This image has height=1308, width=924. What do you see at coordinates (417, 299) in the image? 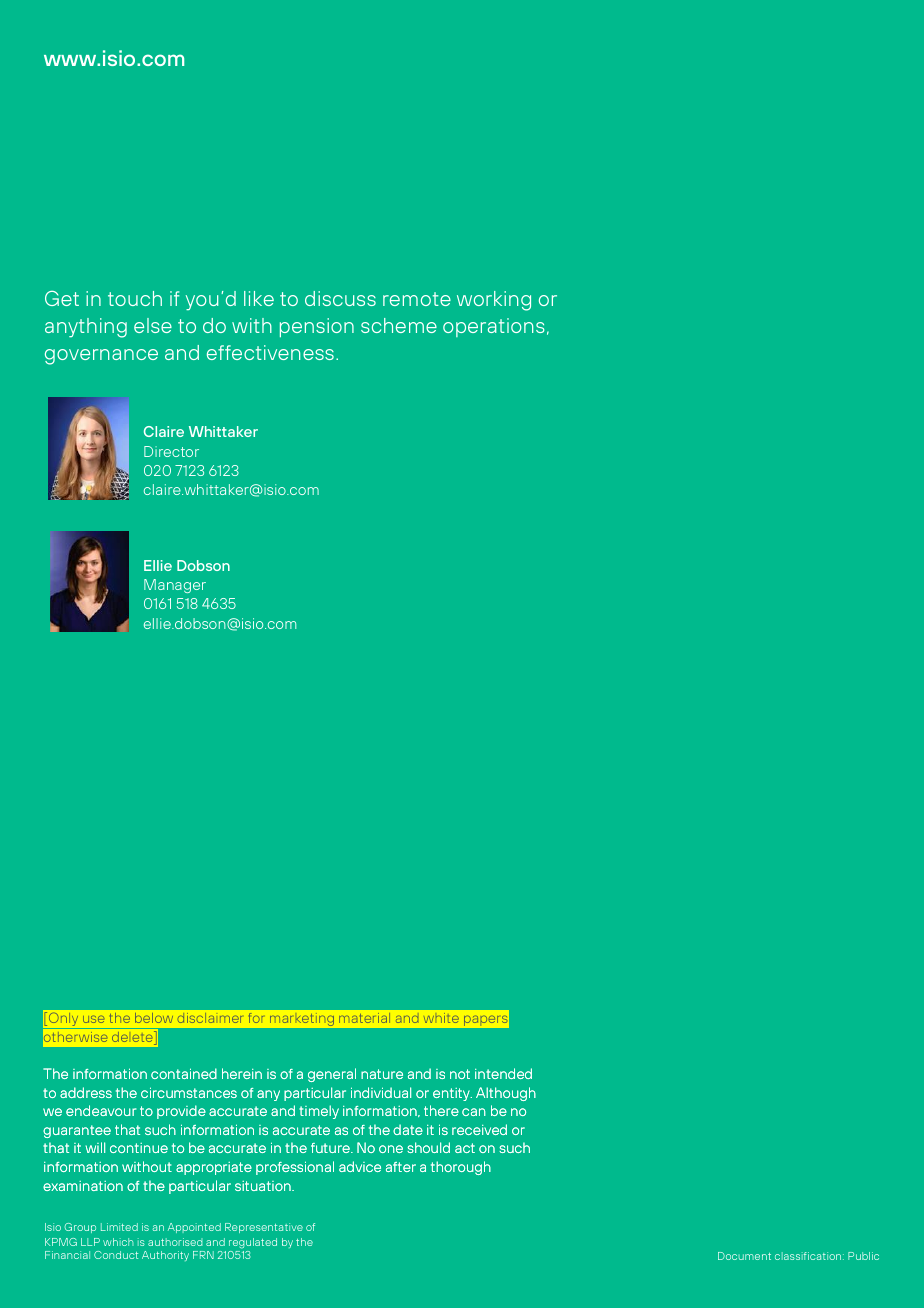
I see `remote` at bounding box center [417, 299].
